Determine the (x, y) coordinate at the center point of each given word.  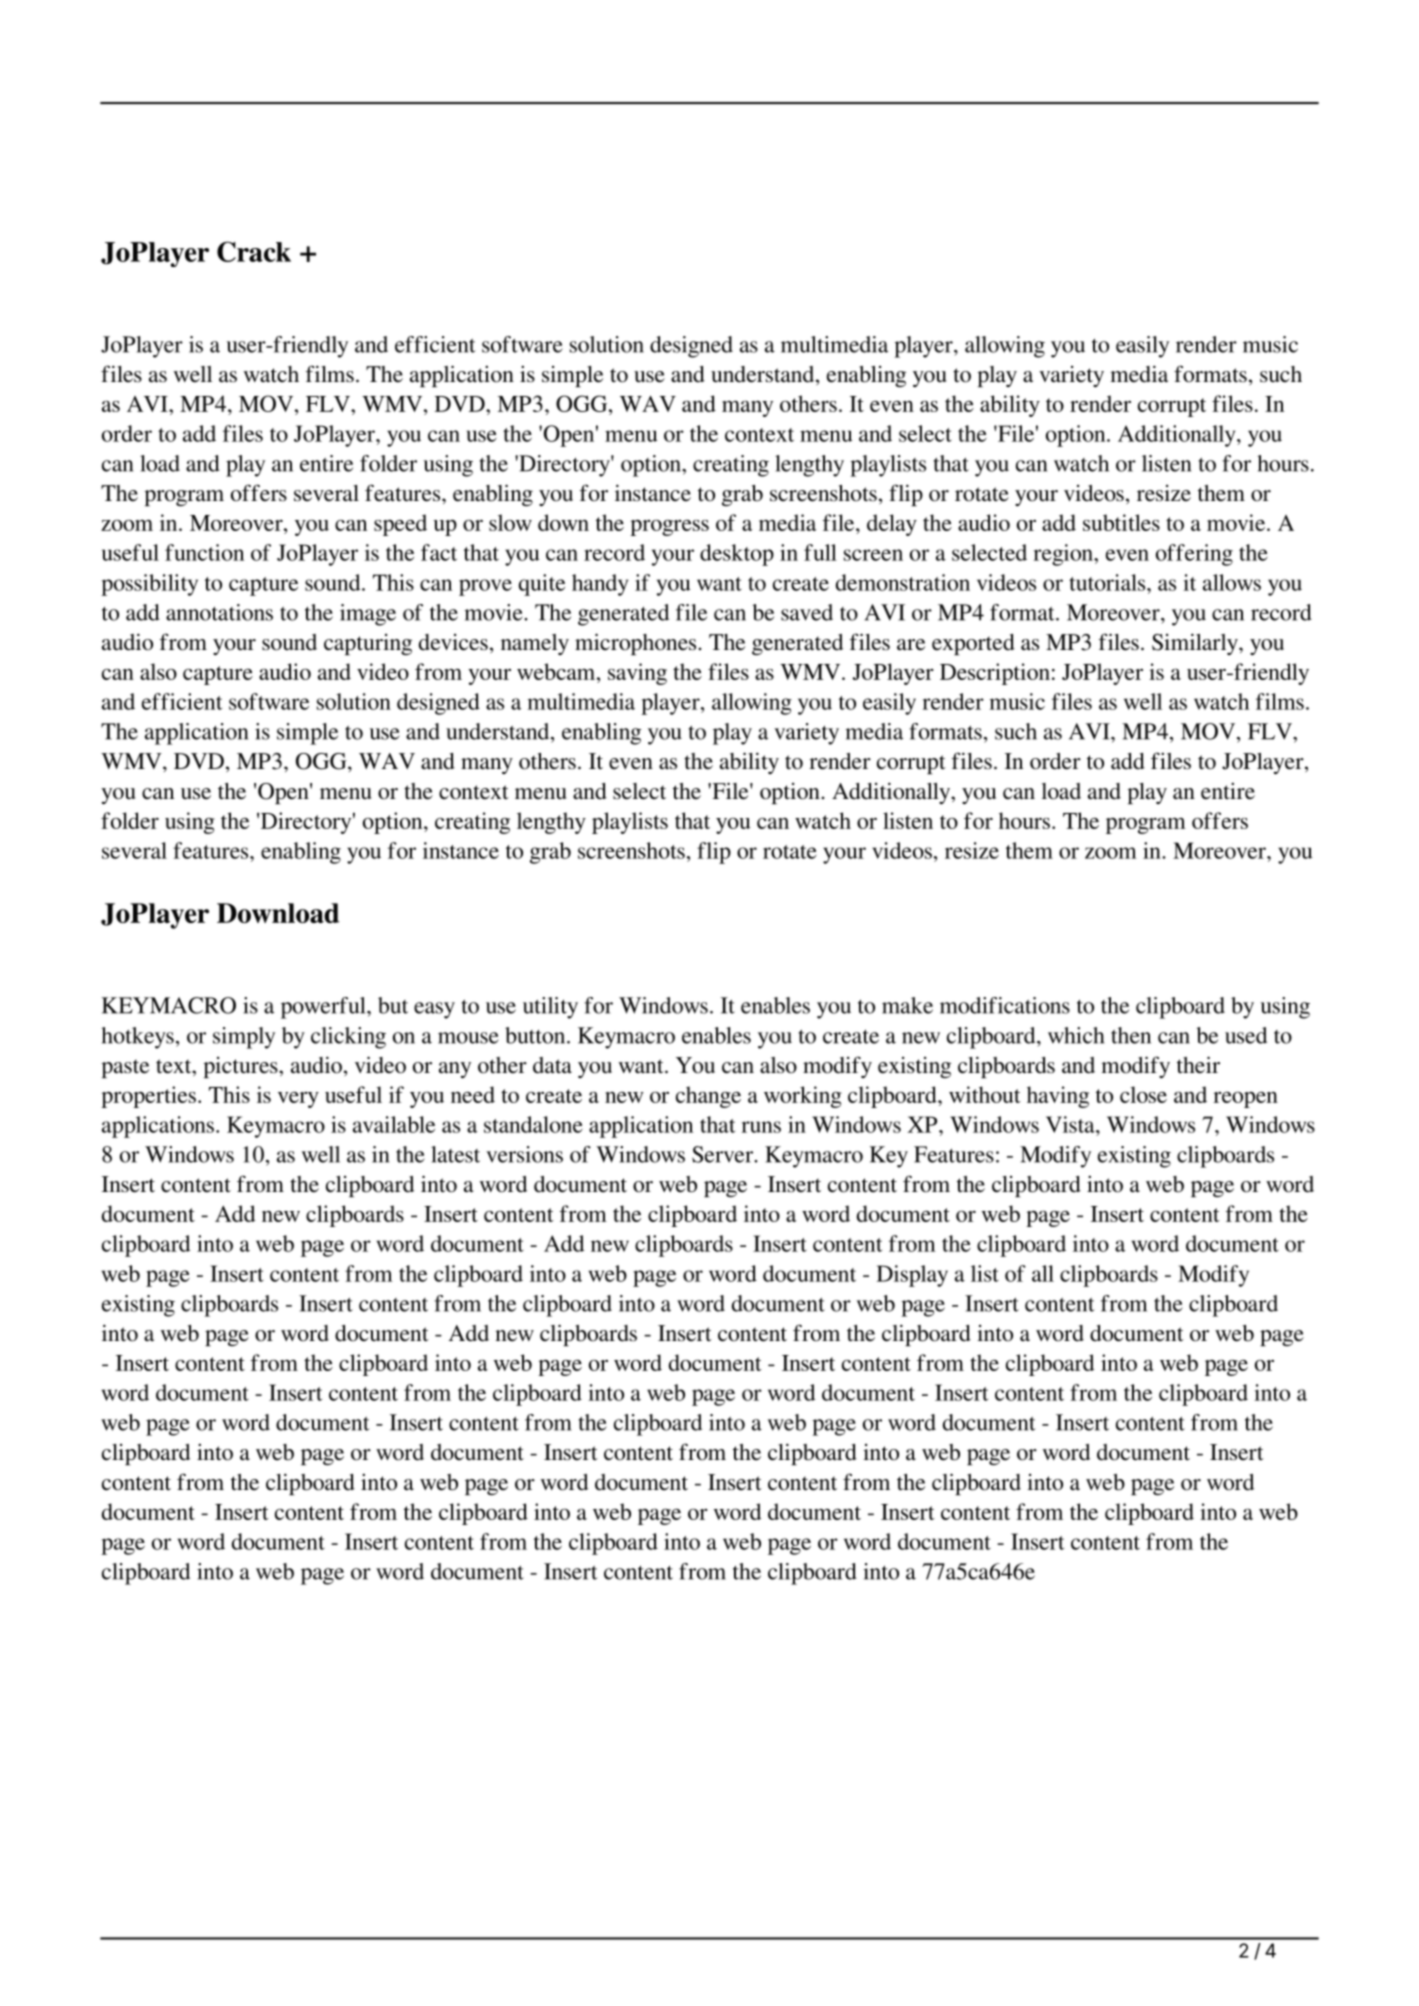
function (204, 552)
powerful (324, 1008)
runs (761, 1127)
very (298, 1100)
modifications (1005, 1005)
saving (637, 674)
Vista (1071, 1124)
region (1064, 555)
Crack (254, 251)
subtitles (1121, 522)
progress (669, 528)
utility (550, 1008)
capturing (368, 644)
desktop (737, 555)
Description (995, 674)
